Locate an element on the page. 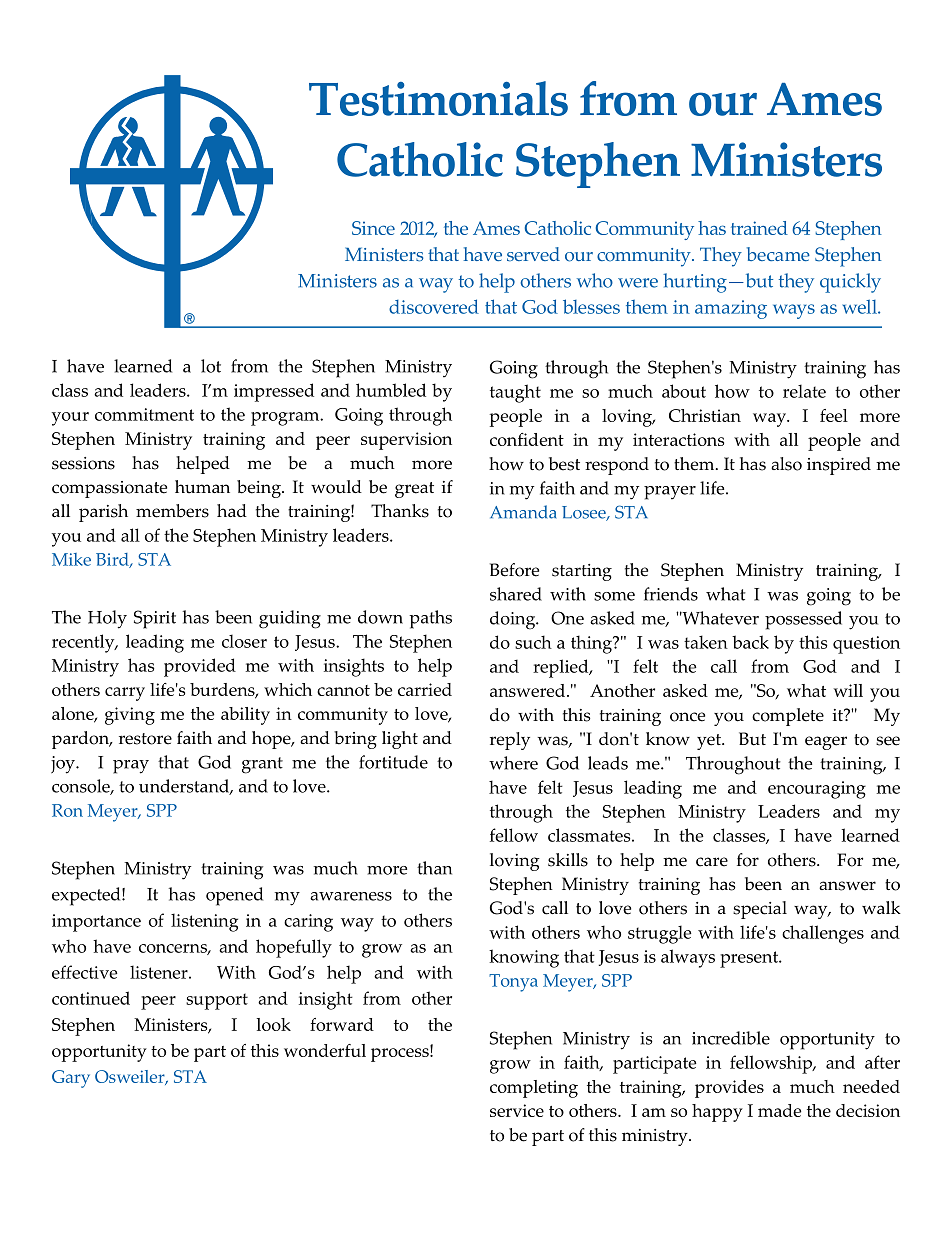 This page has width=952, height=1233. completing is located at coordinates (534, 1089).
